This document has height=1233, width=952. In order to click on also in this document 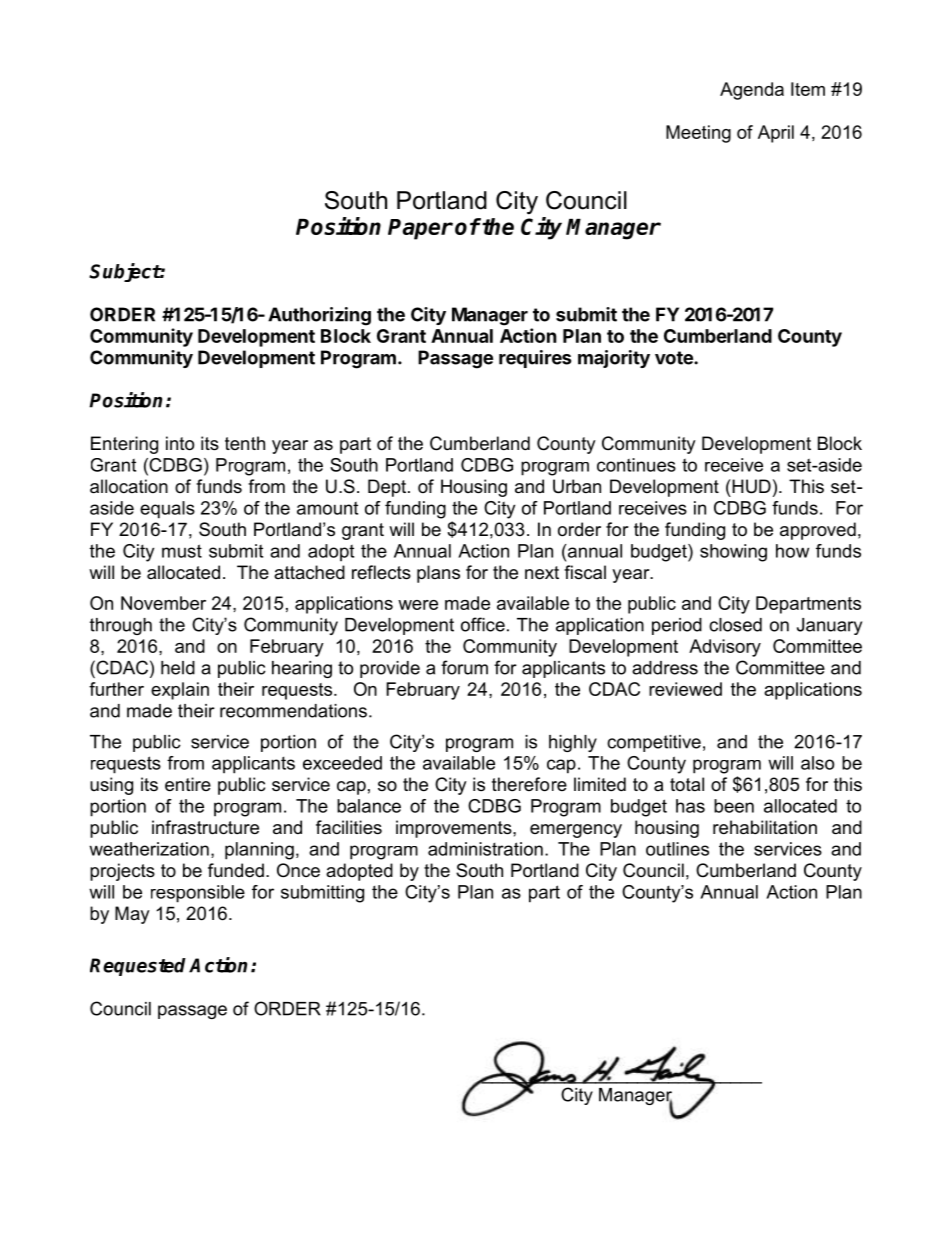, I will do `click(817, 763)`.
